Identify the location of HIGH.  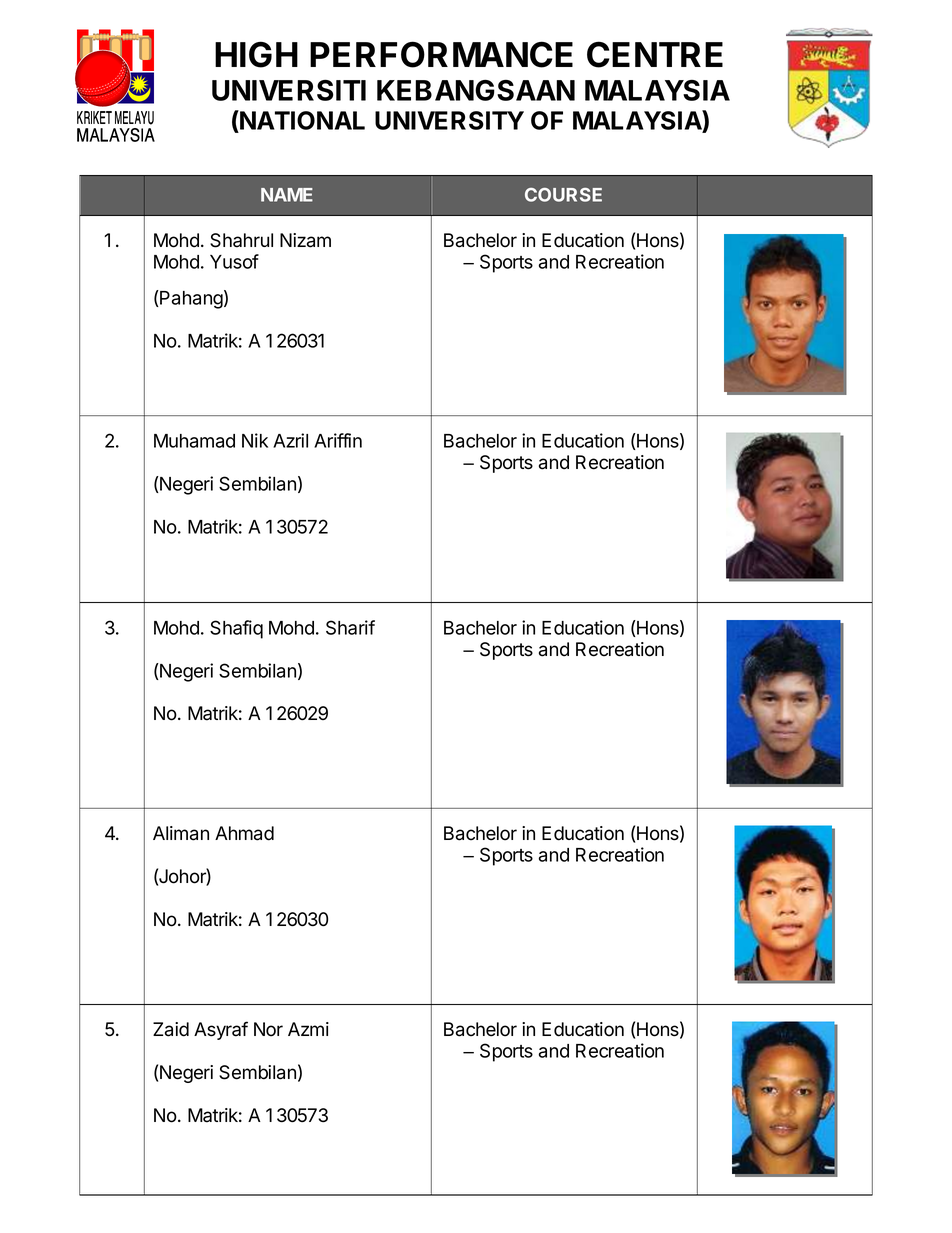
(256, 54).
